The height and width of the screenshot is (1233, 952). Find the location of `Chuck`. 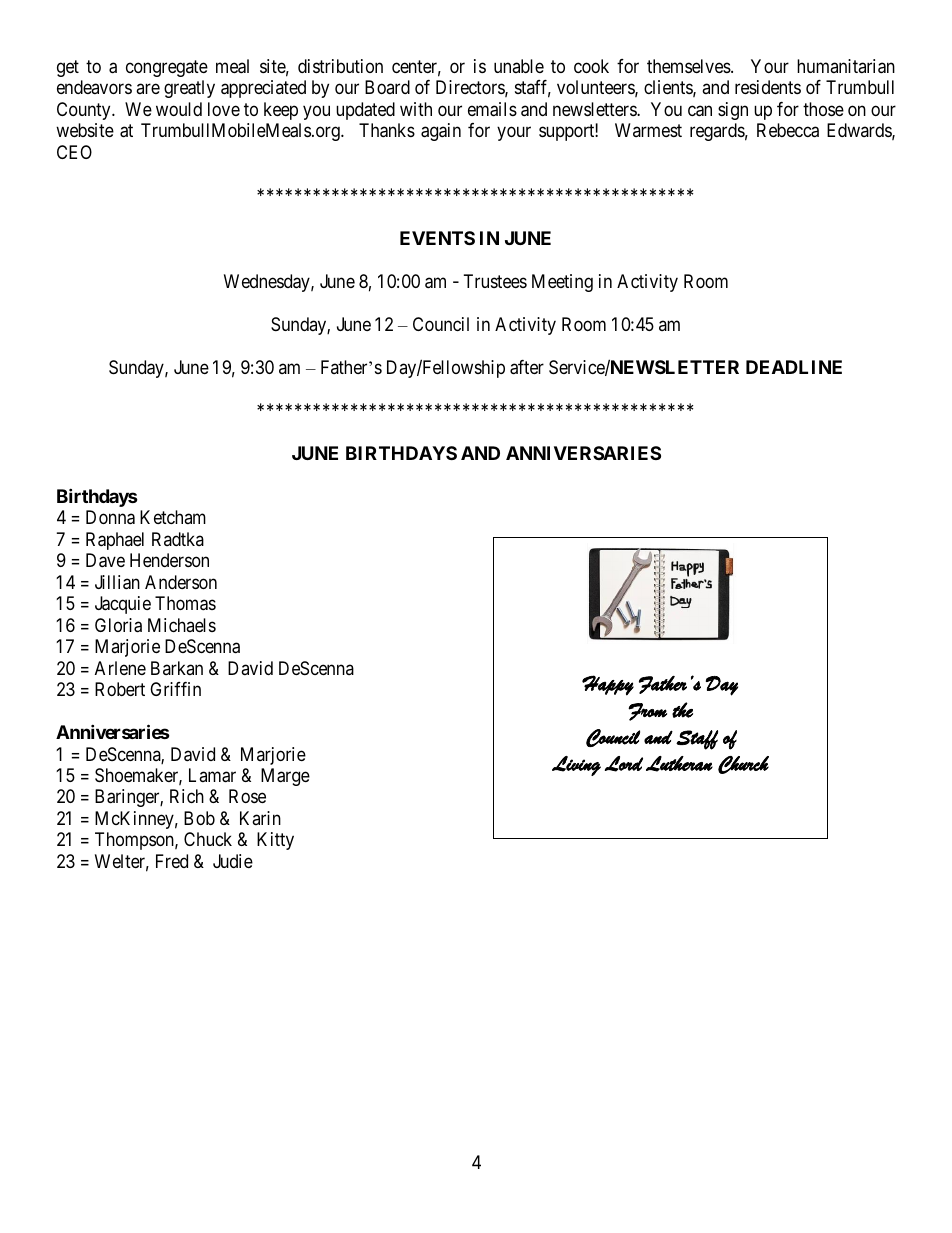

Chuck is located at coordinates (208, 839).
